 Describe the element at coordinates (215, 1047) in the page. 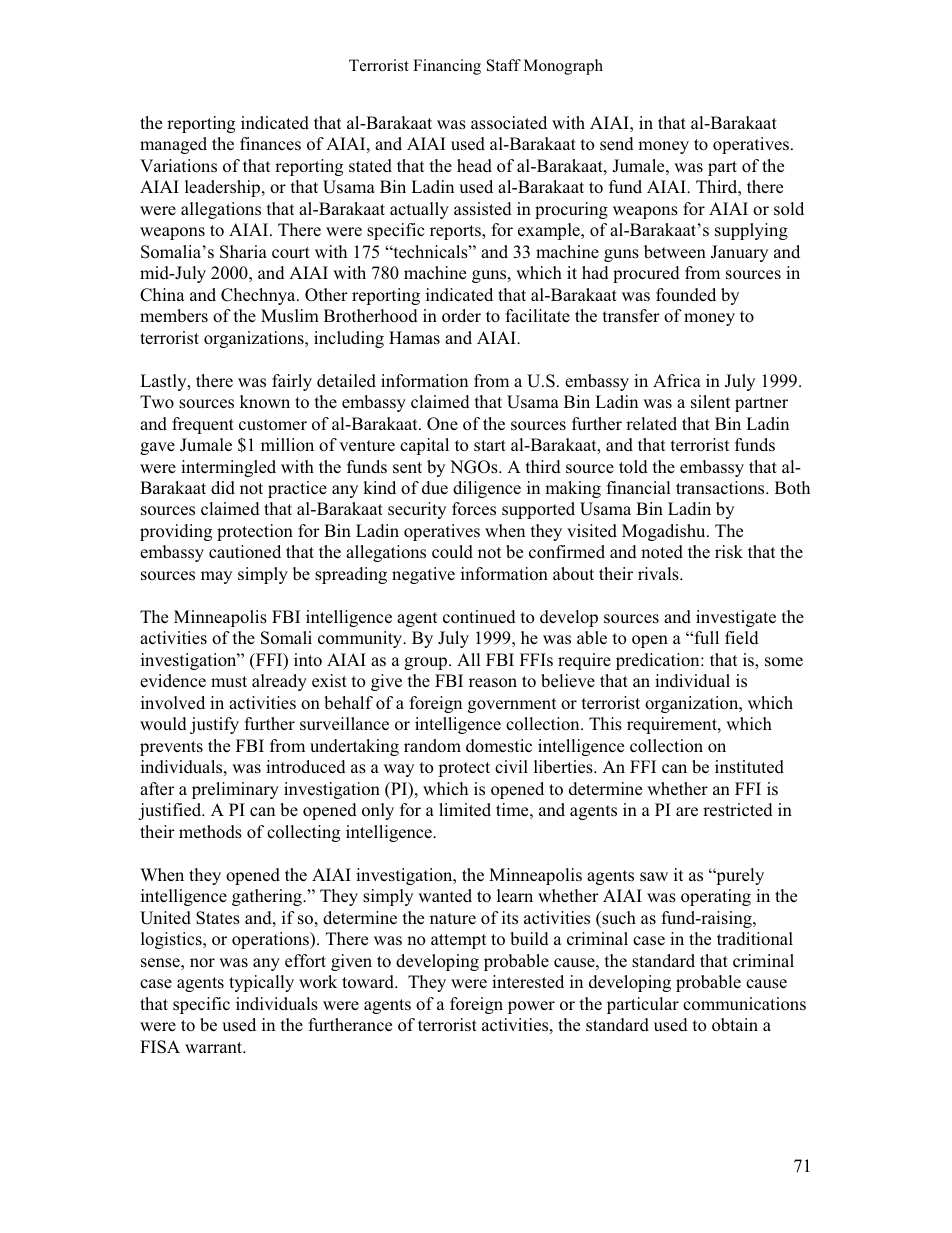

I see `warrant` at that location.
